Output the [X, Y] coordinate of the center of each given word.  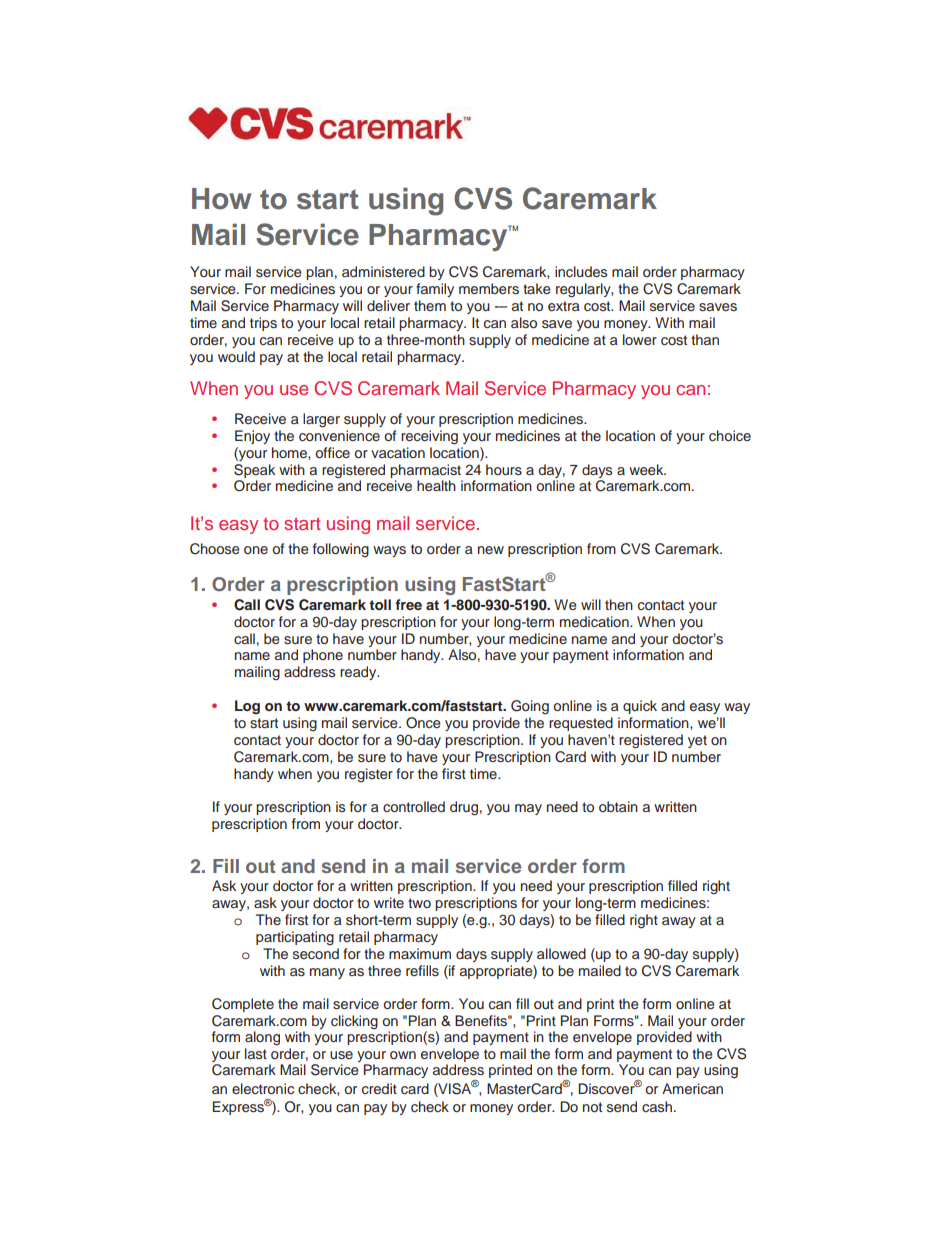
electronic [263, 1088]
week [647, 469]
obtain [618, 806]
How [221, 199]
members [489, 288]
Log [247, 707]
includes [581, 271]
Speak [254, 471]
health [436, 485]
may [528, 809]
